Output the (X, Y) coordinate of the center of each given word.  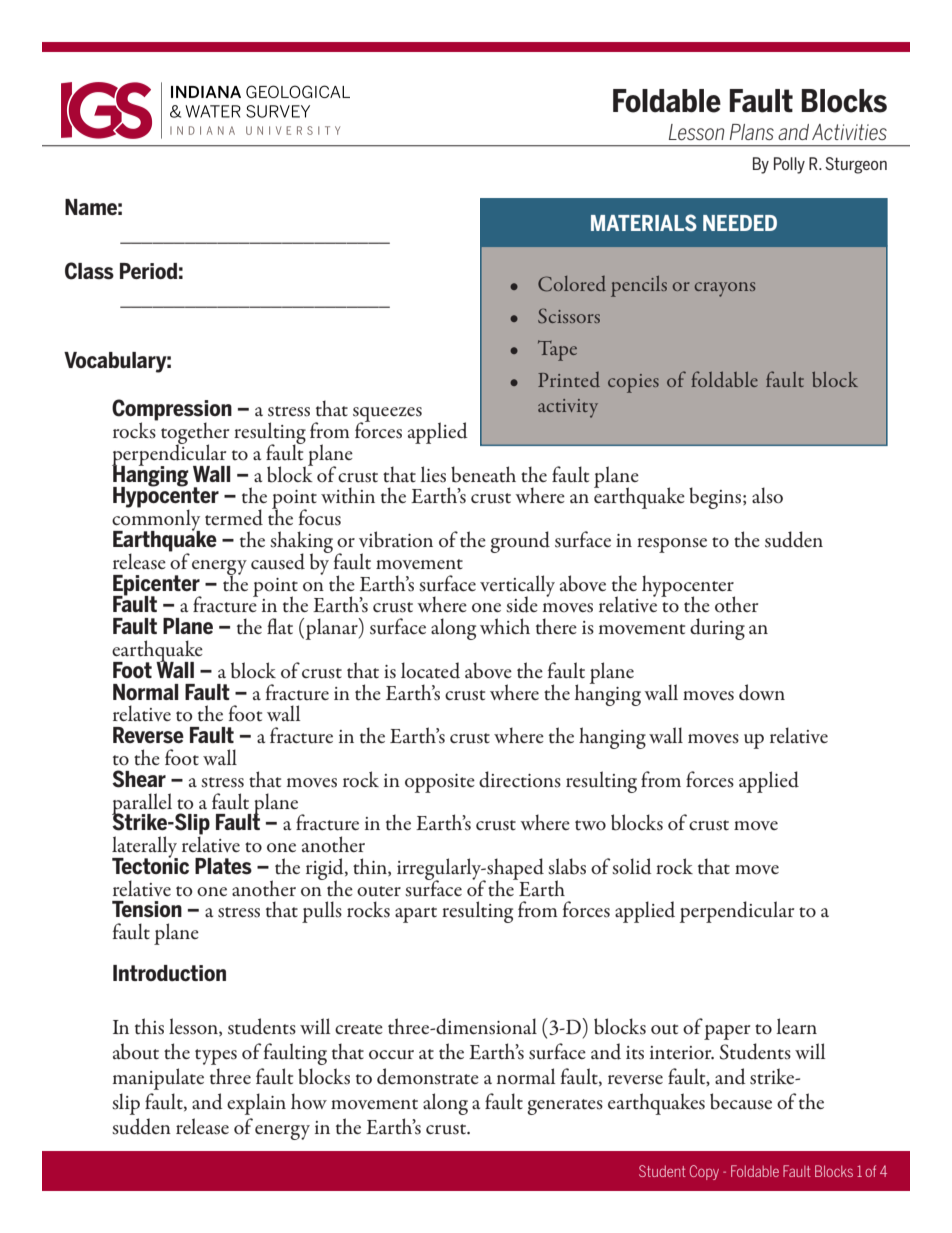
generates (565, 1107)
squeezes (387, 416)
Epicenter (157, 586)
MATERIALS (644, 222)
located (430, 670)
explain (256, 1104)
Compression (172, 411)
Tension (147, 909)
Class (89, 271)
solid (632, 866)
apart (416, 915)
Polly (789, 165)
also (767, 495)
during (717, 629)
